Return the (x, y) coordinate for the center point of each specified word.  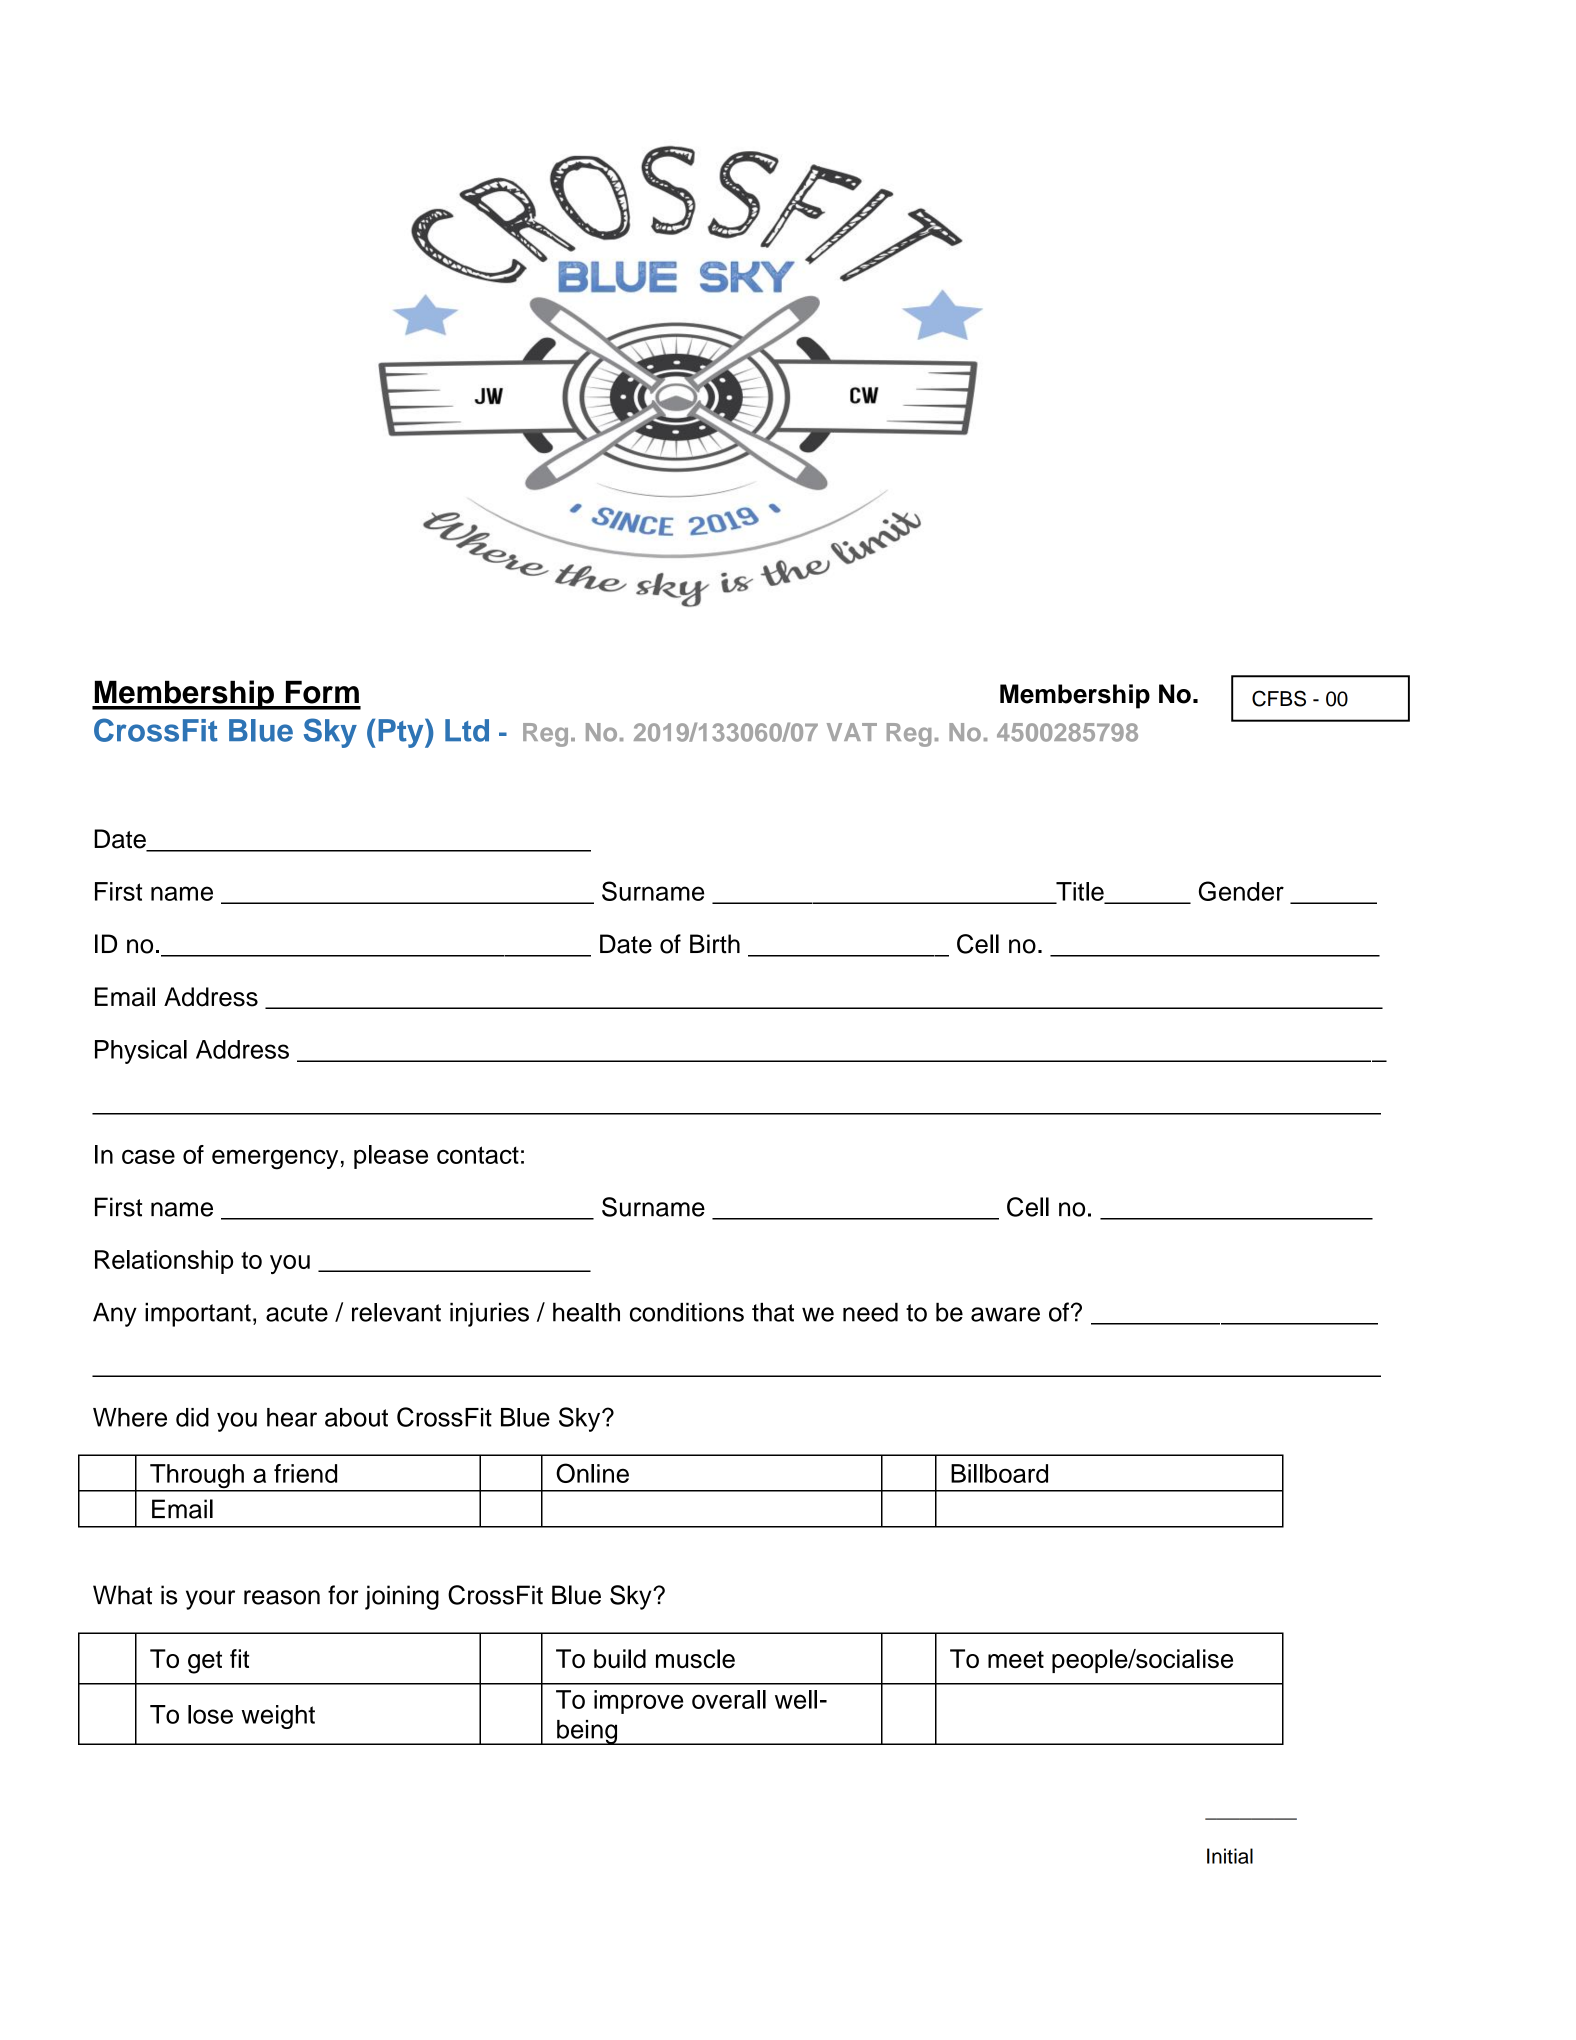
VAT (852, 732)
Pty (402, 733)
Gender (1241, 891)
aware (1005, 1314)
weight (278, 1717)
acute (297, 1313)
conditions (687, 1312)
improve (638, 1702)
